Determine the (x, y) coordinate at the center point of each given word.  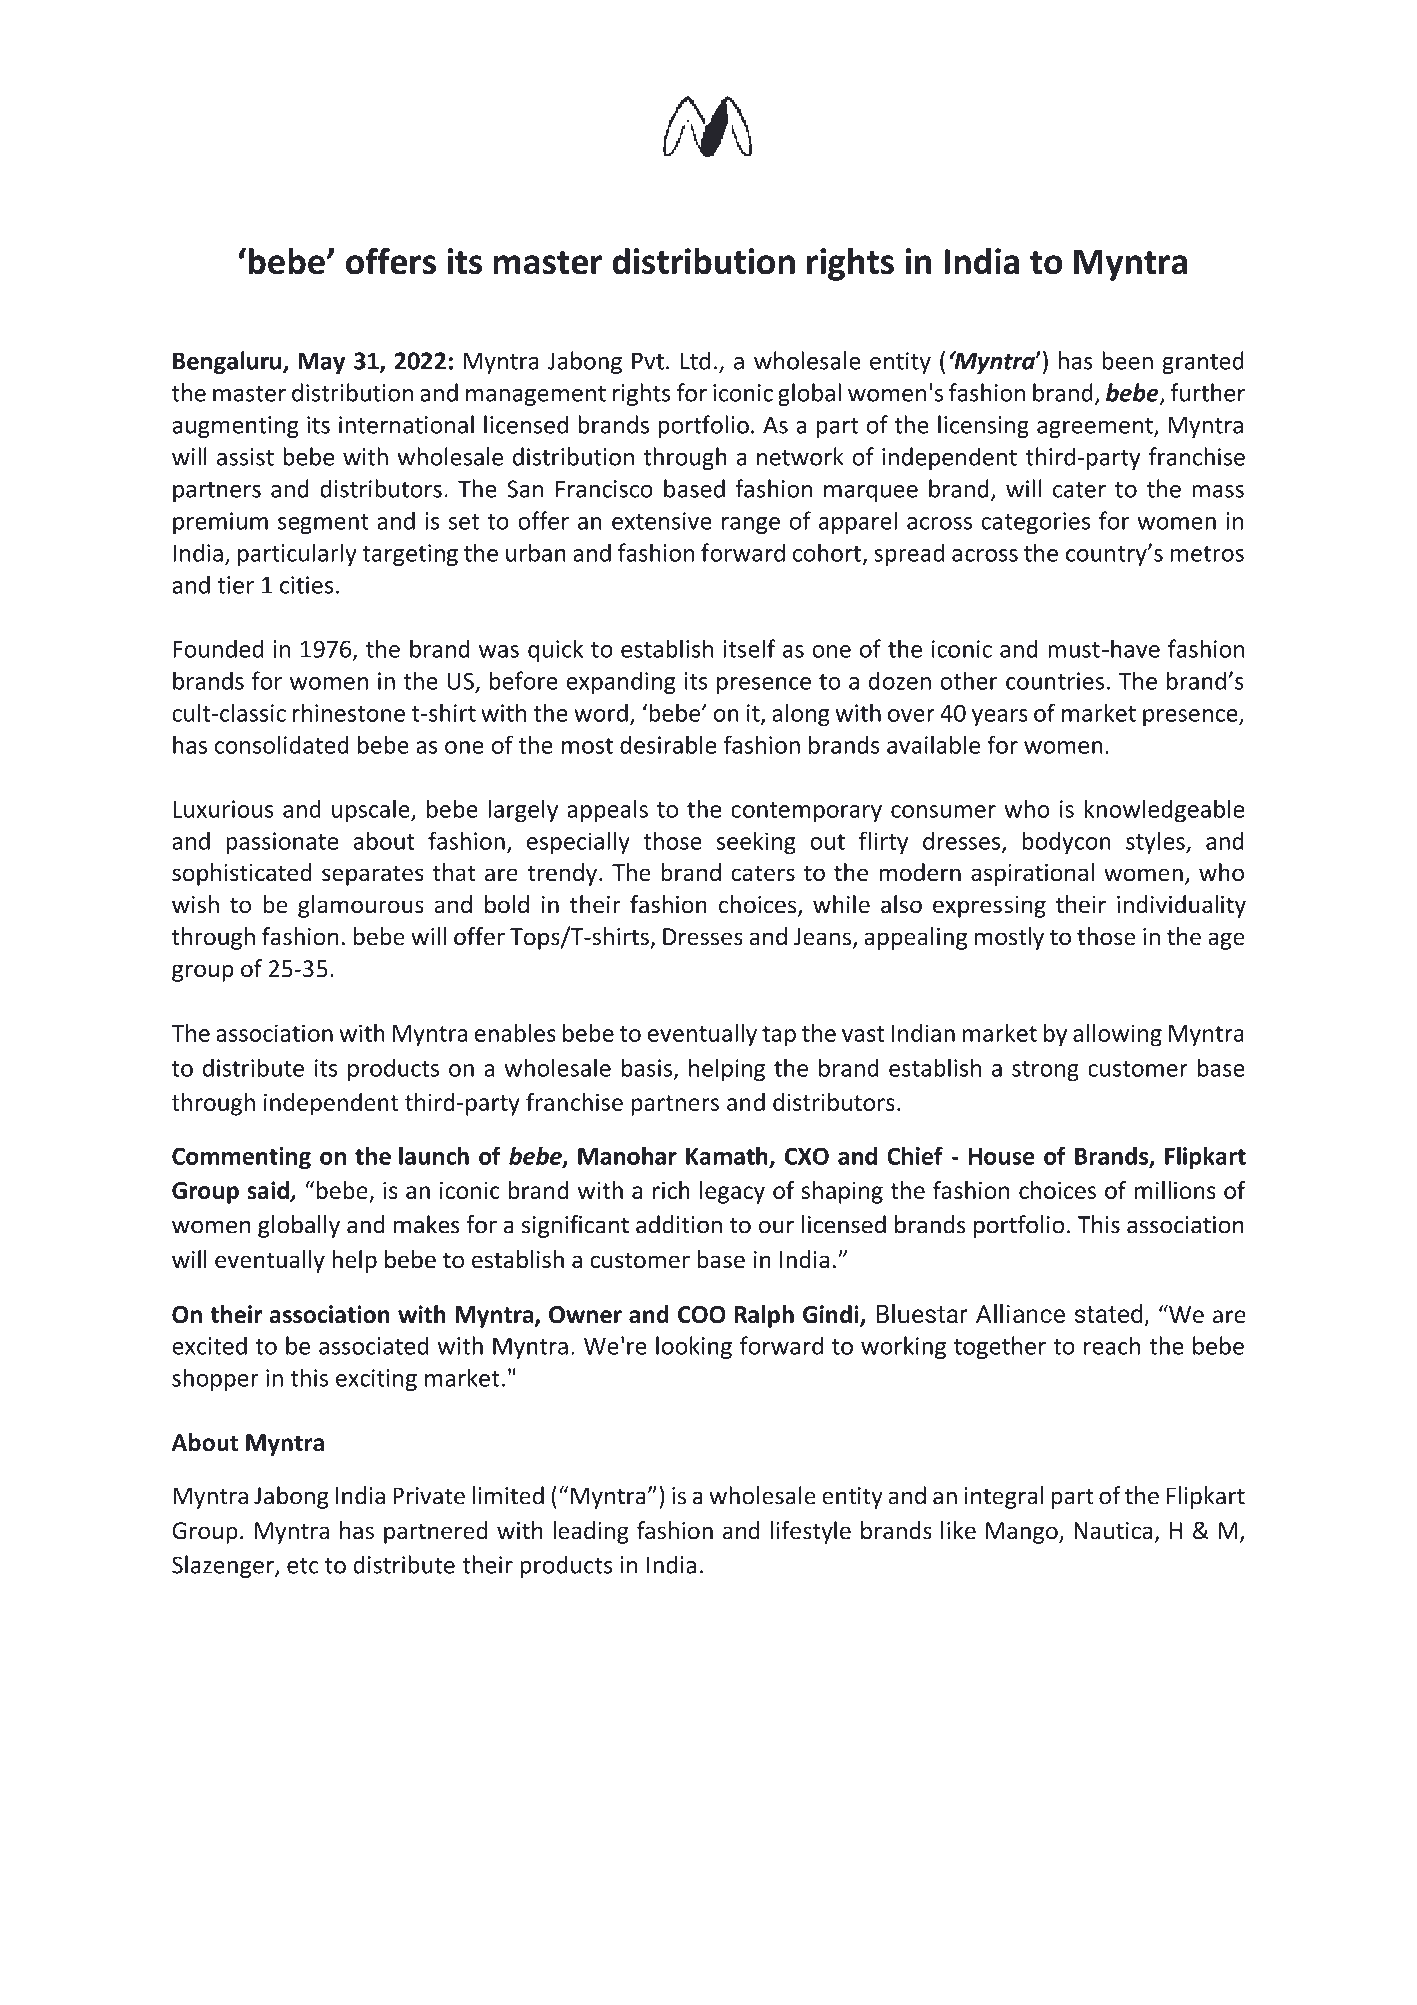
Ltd (695, 360)
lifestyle (810, 1532)
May (321, 363)
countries (1055, 681)
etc (303, 1566)
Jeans (824, 938)
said (269, 1191)
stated (1108, 1313)
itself (749, 648)
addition (679, 1224)
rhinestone (349, 712)
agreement (1096, 428)
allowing (1117, 1035)
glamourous (361, 906)
